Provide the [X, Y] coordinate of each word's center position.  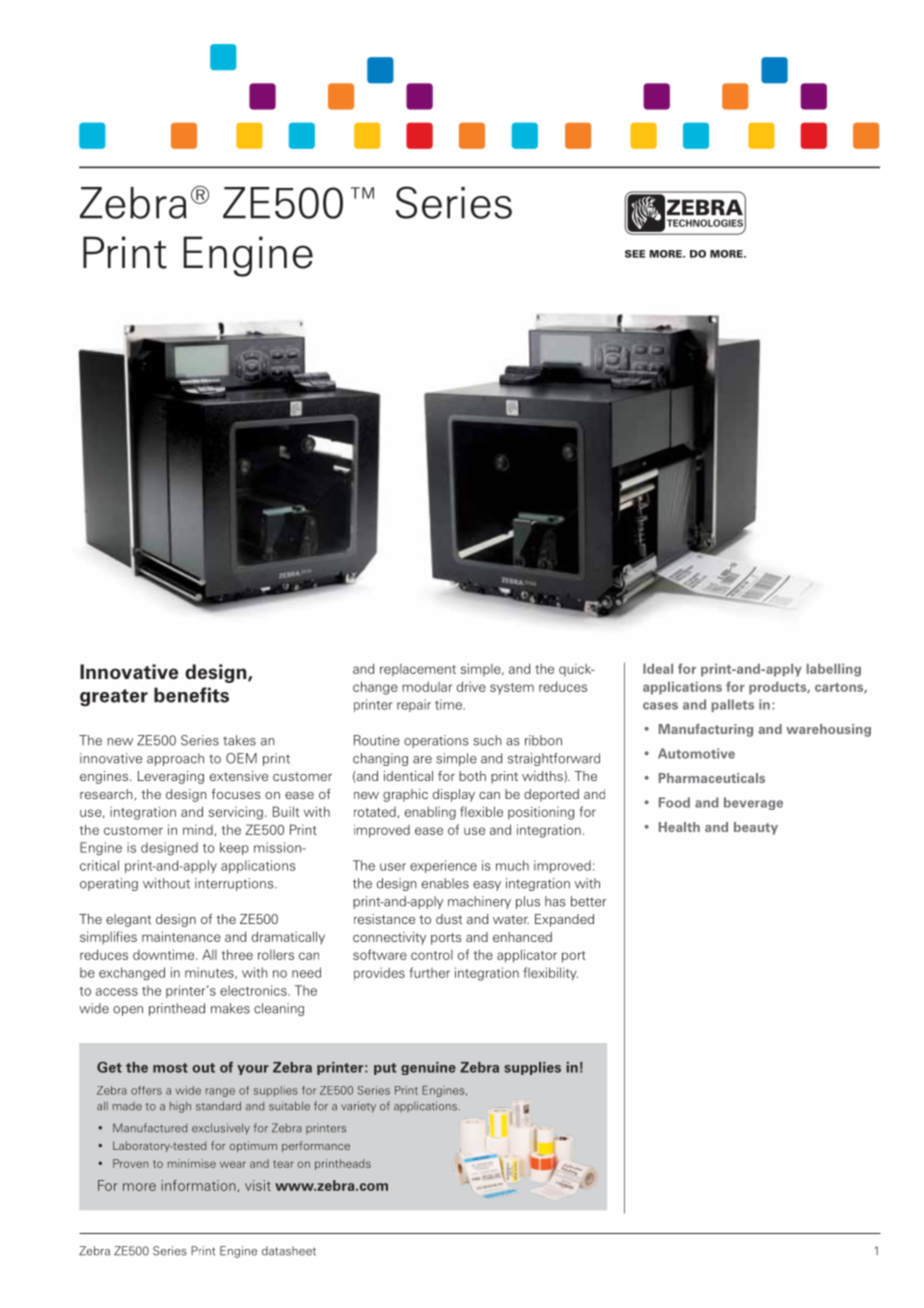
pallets [732, 705]
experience [443, 866]
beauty [756, 828]
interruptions [235, 884]
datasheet [289, 1251]
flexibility [550, 974]
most [170, 1068]
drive [471, 686]
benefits [191, 695]
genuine [428, 1068]
